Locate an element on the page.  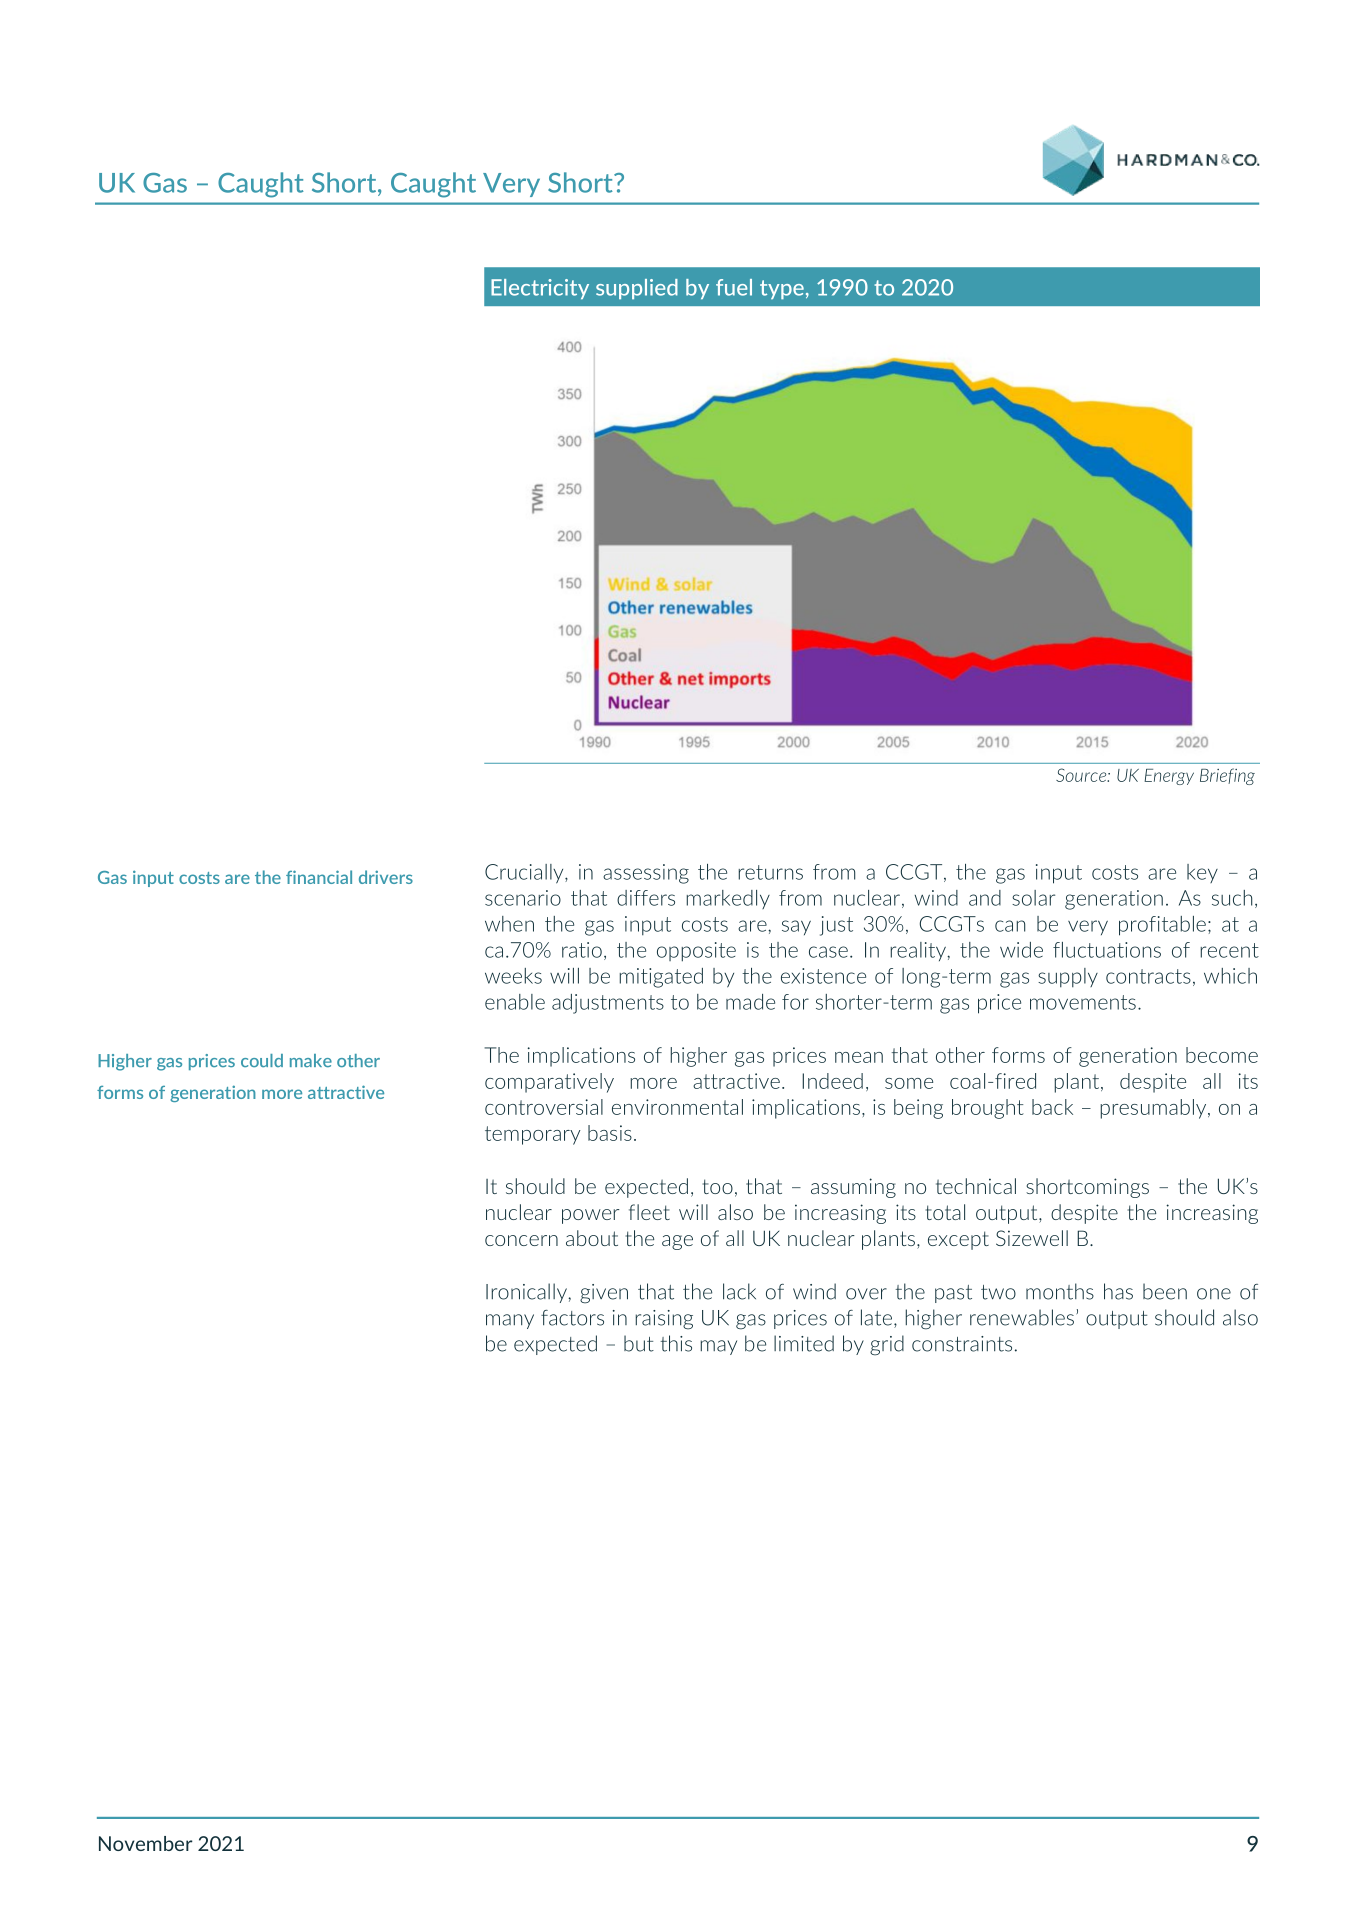
fuel is located at coordinates (734, 287).
